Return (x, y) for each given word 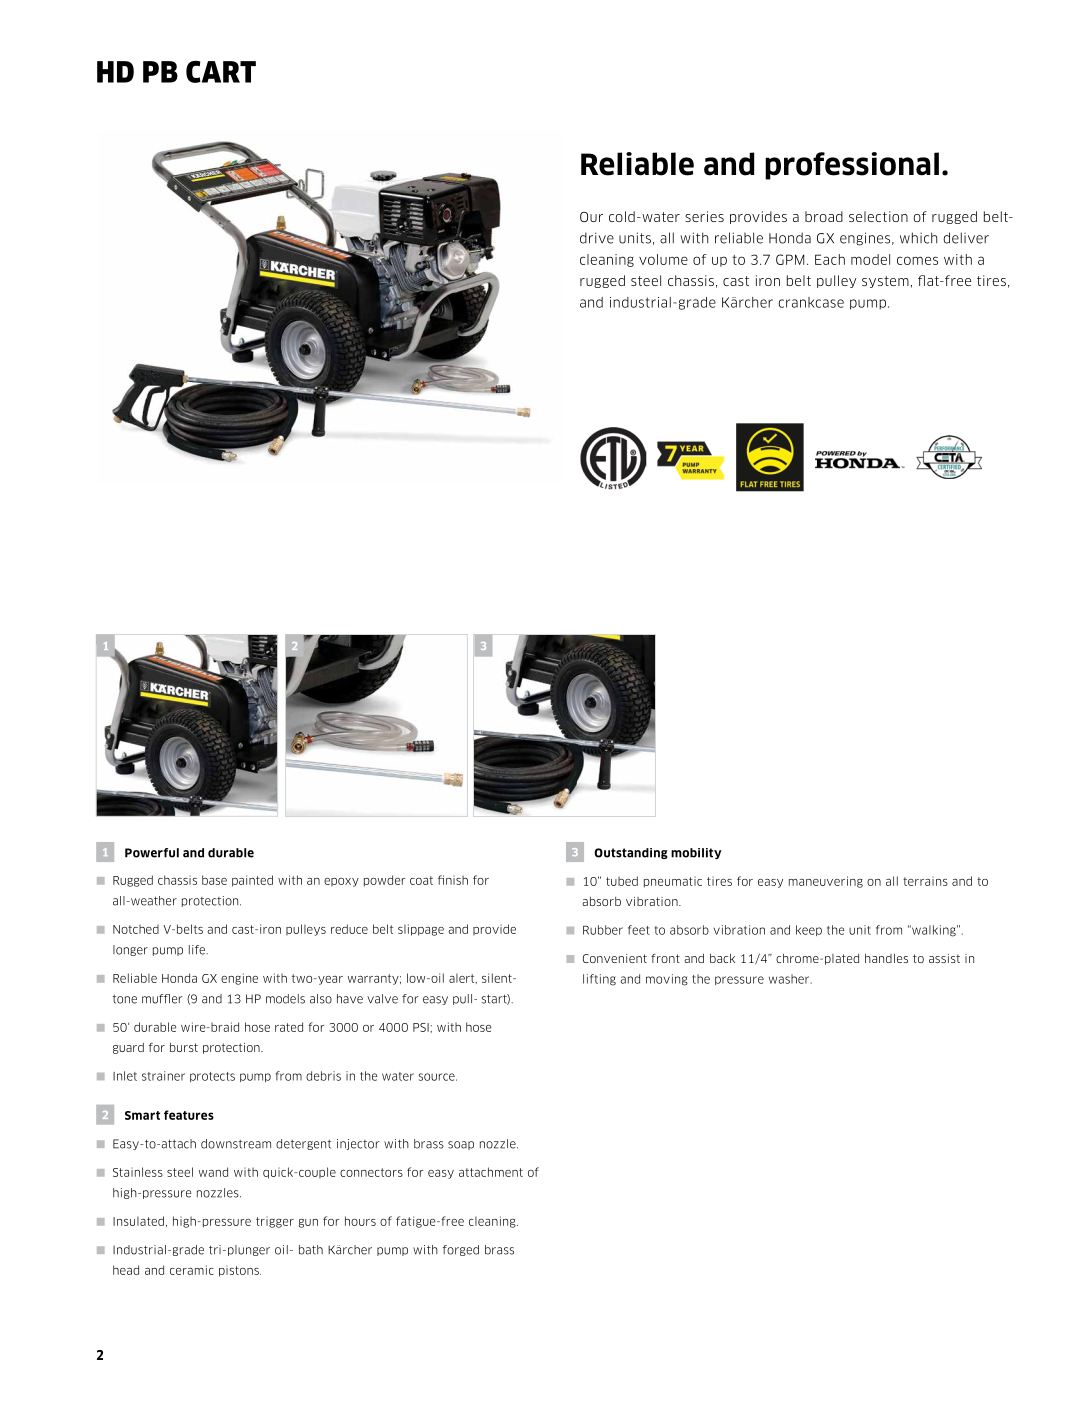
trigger (275, 1222)
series (704, 216)
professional (852, 166)
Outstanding (631, 853)
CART (221, 71)
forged (461, 1250)
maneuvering (826, 882)
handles (886, 958)
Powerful (152, 853)
